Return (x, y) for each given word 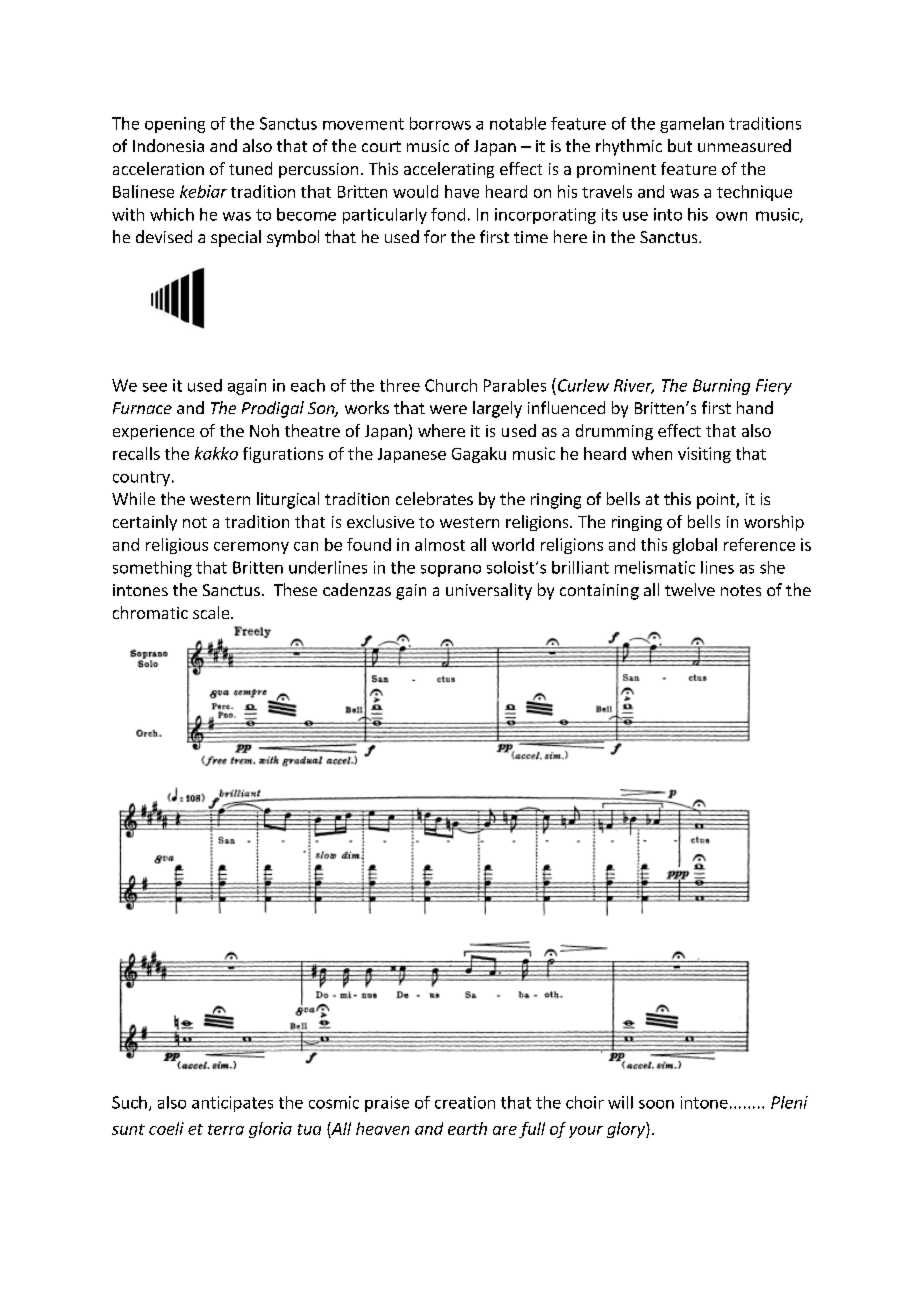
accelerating (449, 170)
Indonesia (168, 145)
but (680, 145)
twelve (690, 589)
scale (212, 612)
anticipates (232, 1104)
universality (489, 591)
